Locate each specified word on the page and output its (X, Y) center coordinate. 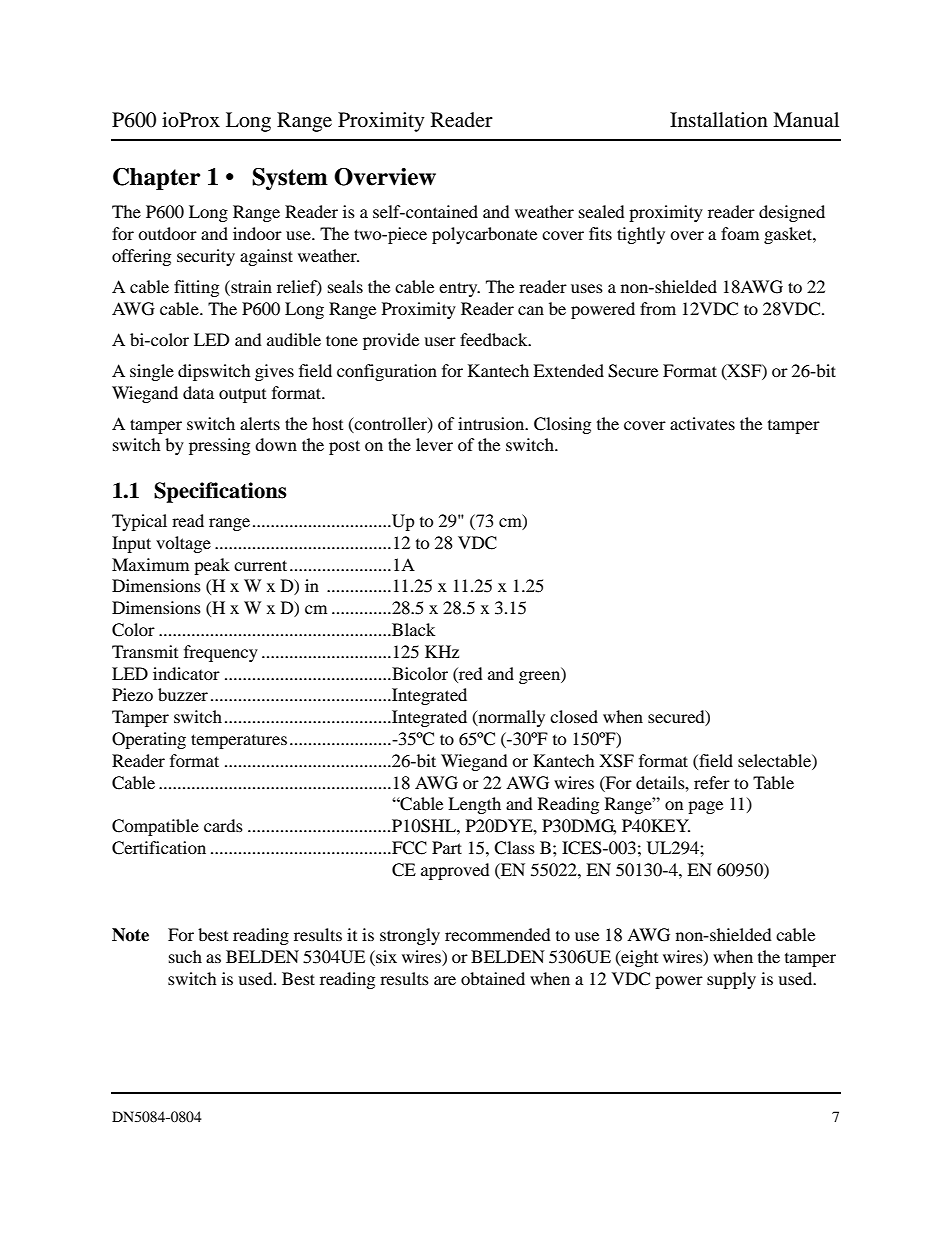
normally (510, 718)
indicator (186, 673)
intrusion (492, 423)
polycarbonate (484, 235)
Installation (719, 120)
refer (712, 782)
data (198, 392)
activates (702, 423)
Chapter (156, 179)
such (185, 956)
